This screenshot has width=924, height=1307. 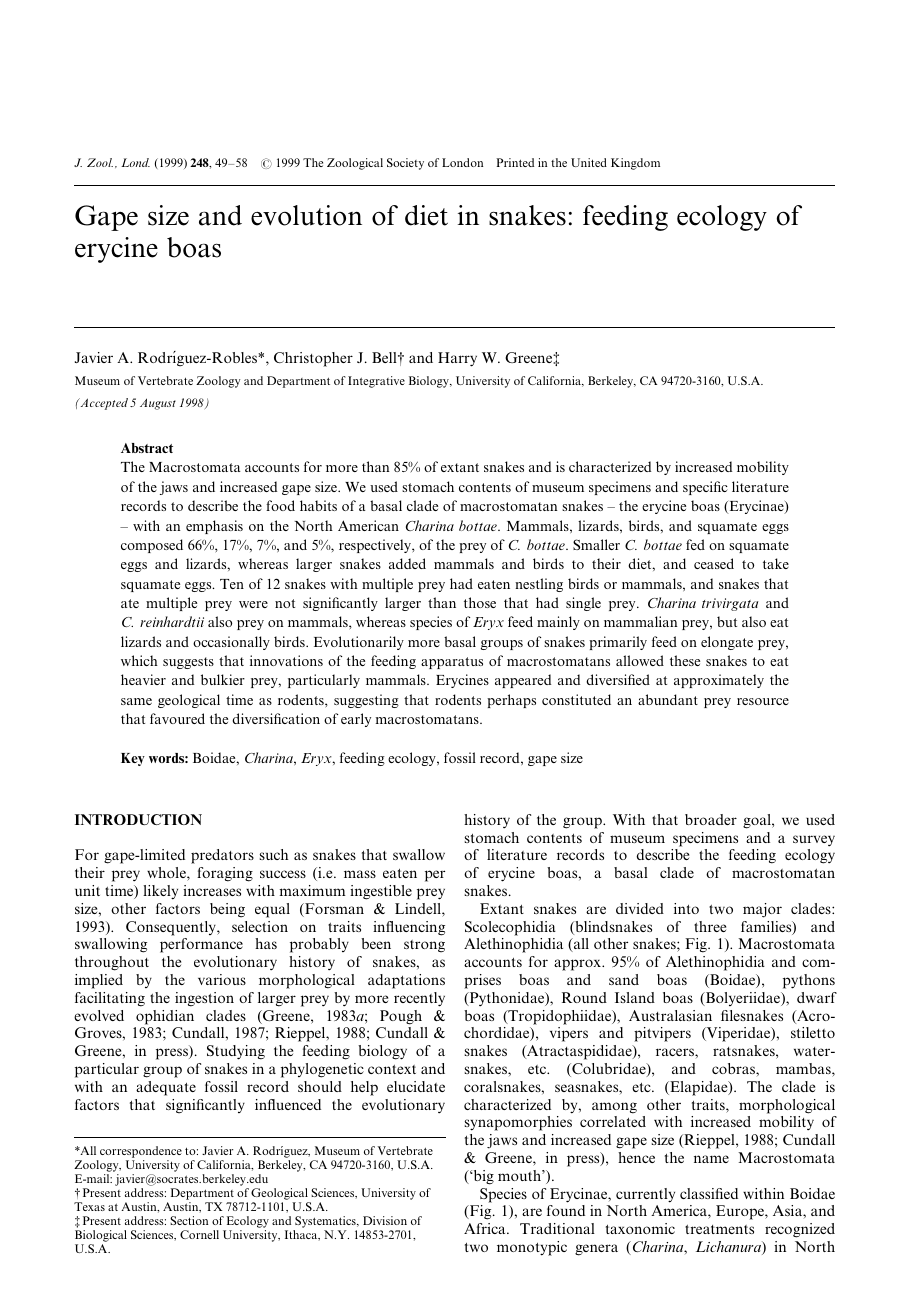 What do you see at coordinates (457, 359) in the screenshot?
I see `Harry` at bounding box center [457, 359].
